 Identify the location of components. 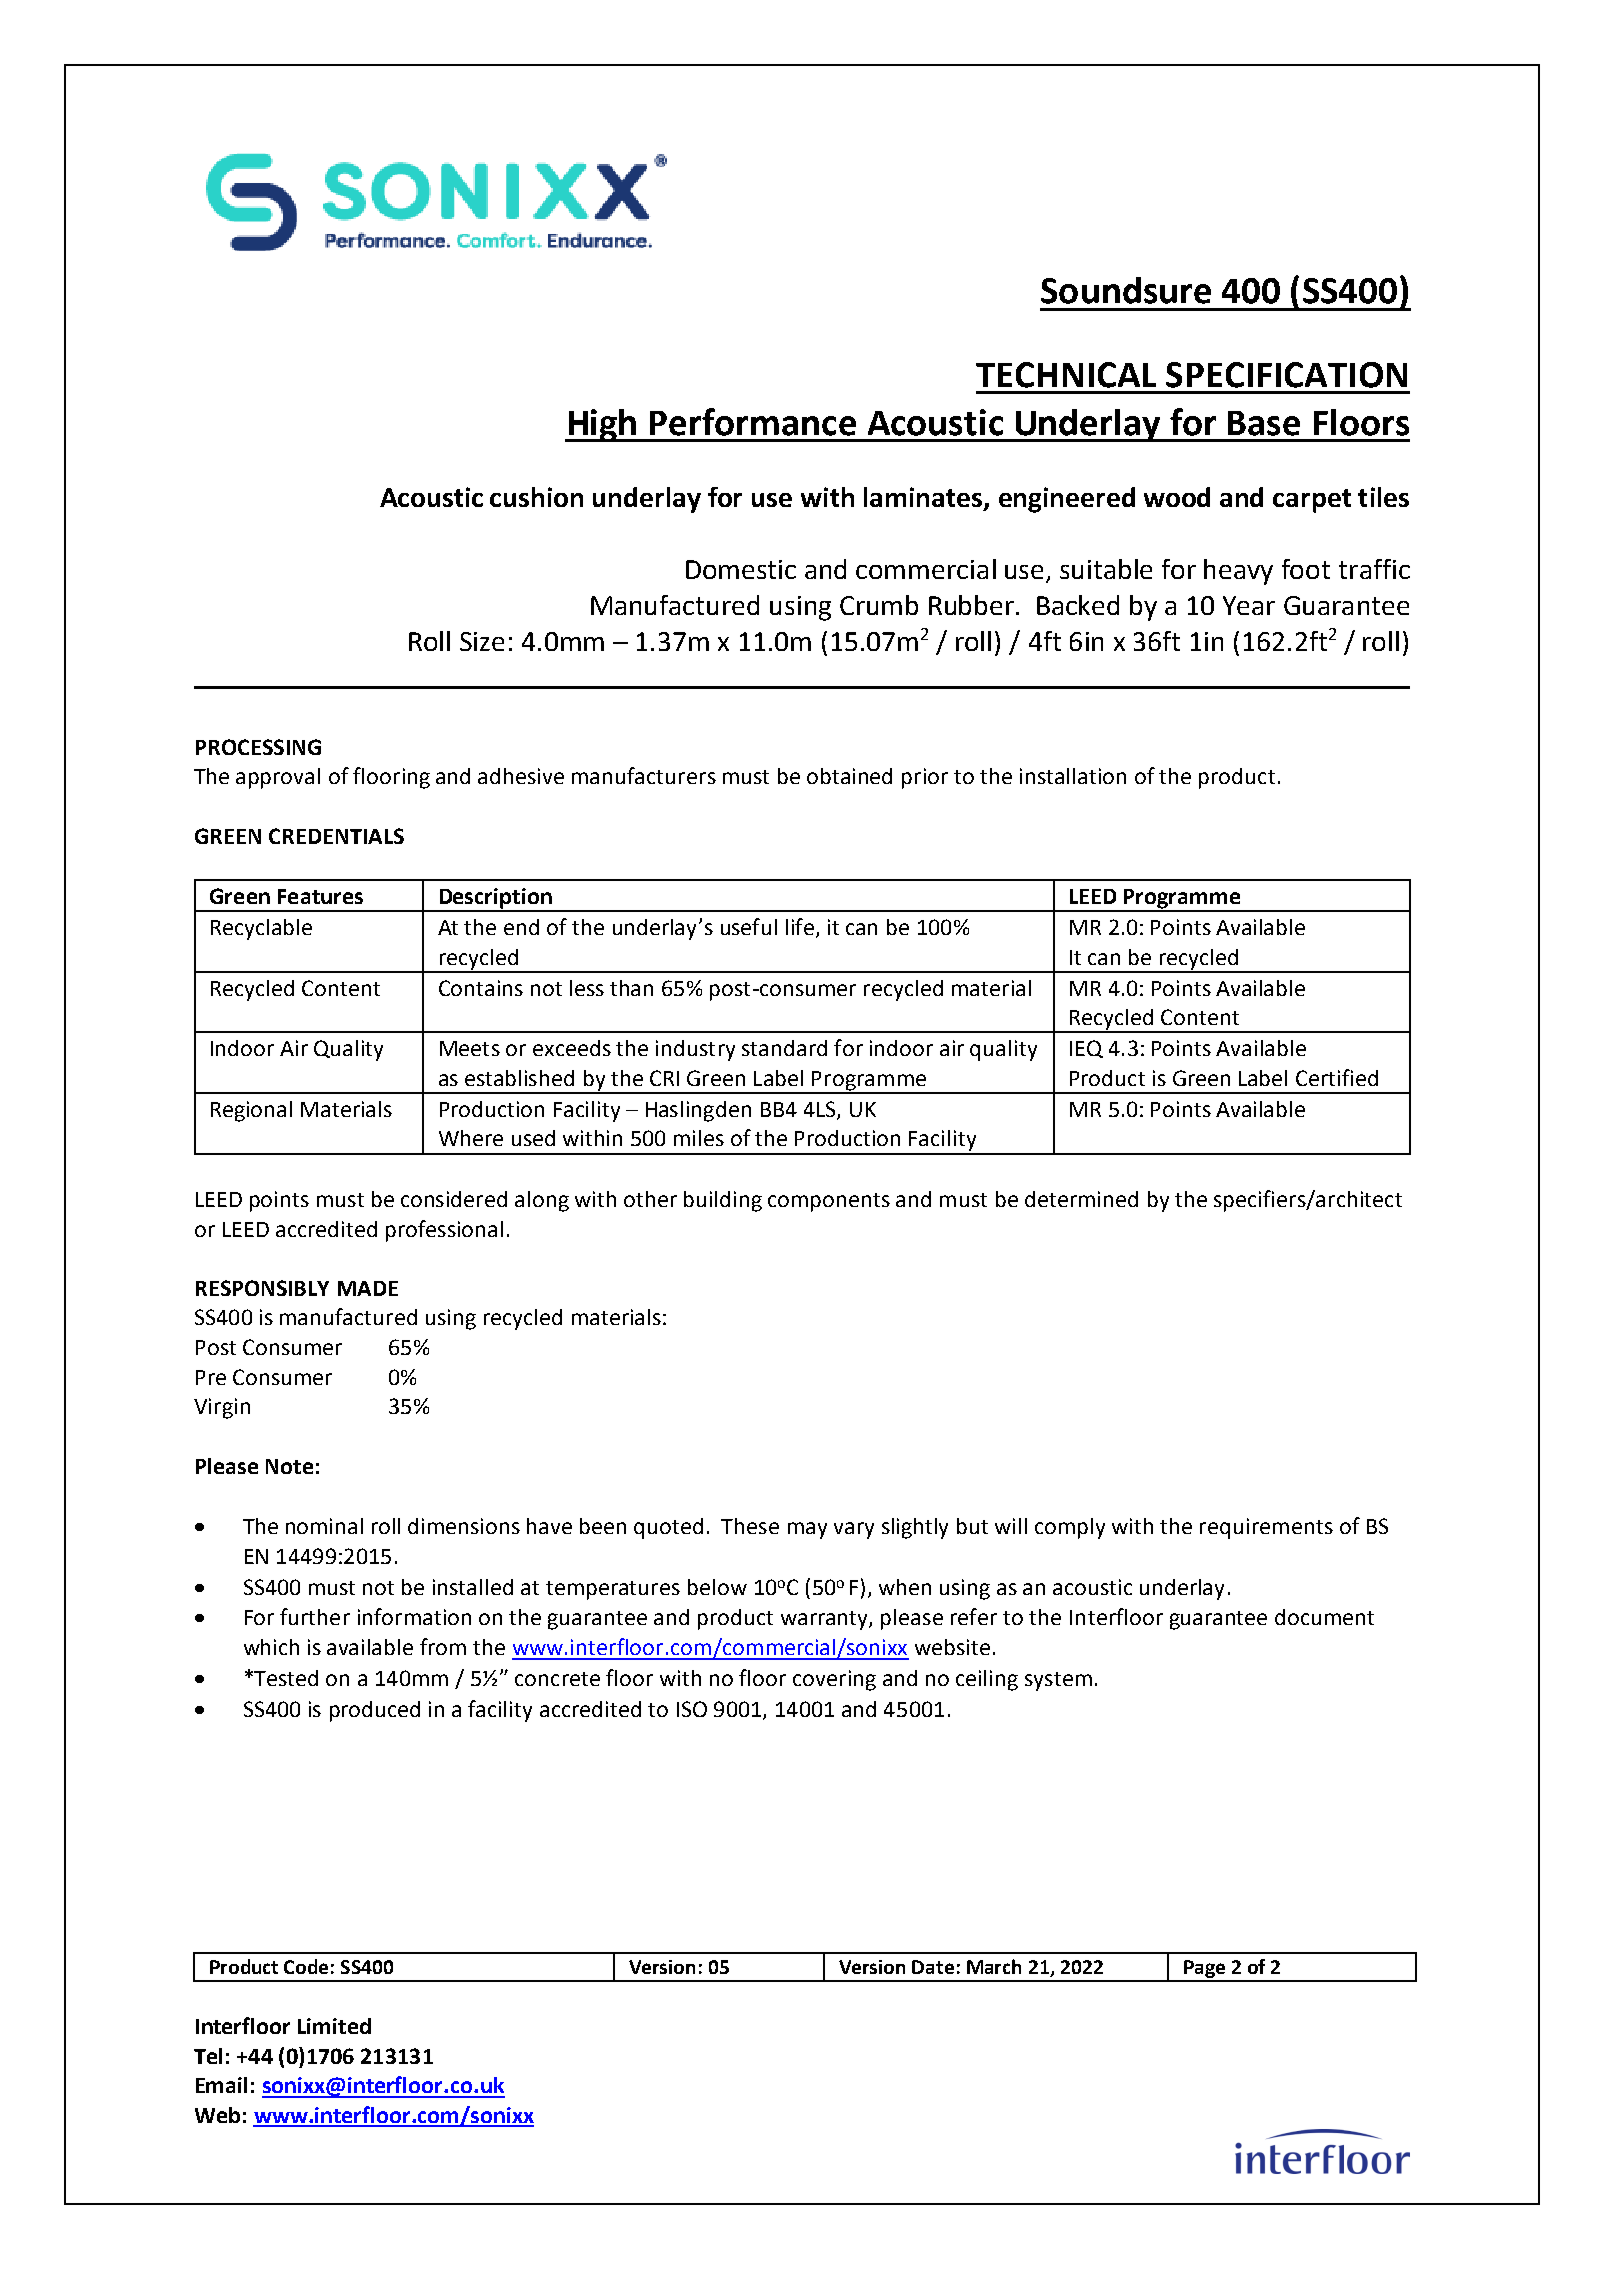
(829, 1202).
